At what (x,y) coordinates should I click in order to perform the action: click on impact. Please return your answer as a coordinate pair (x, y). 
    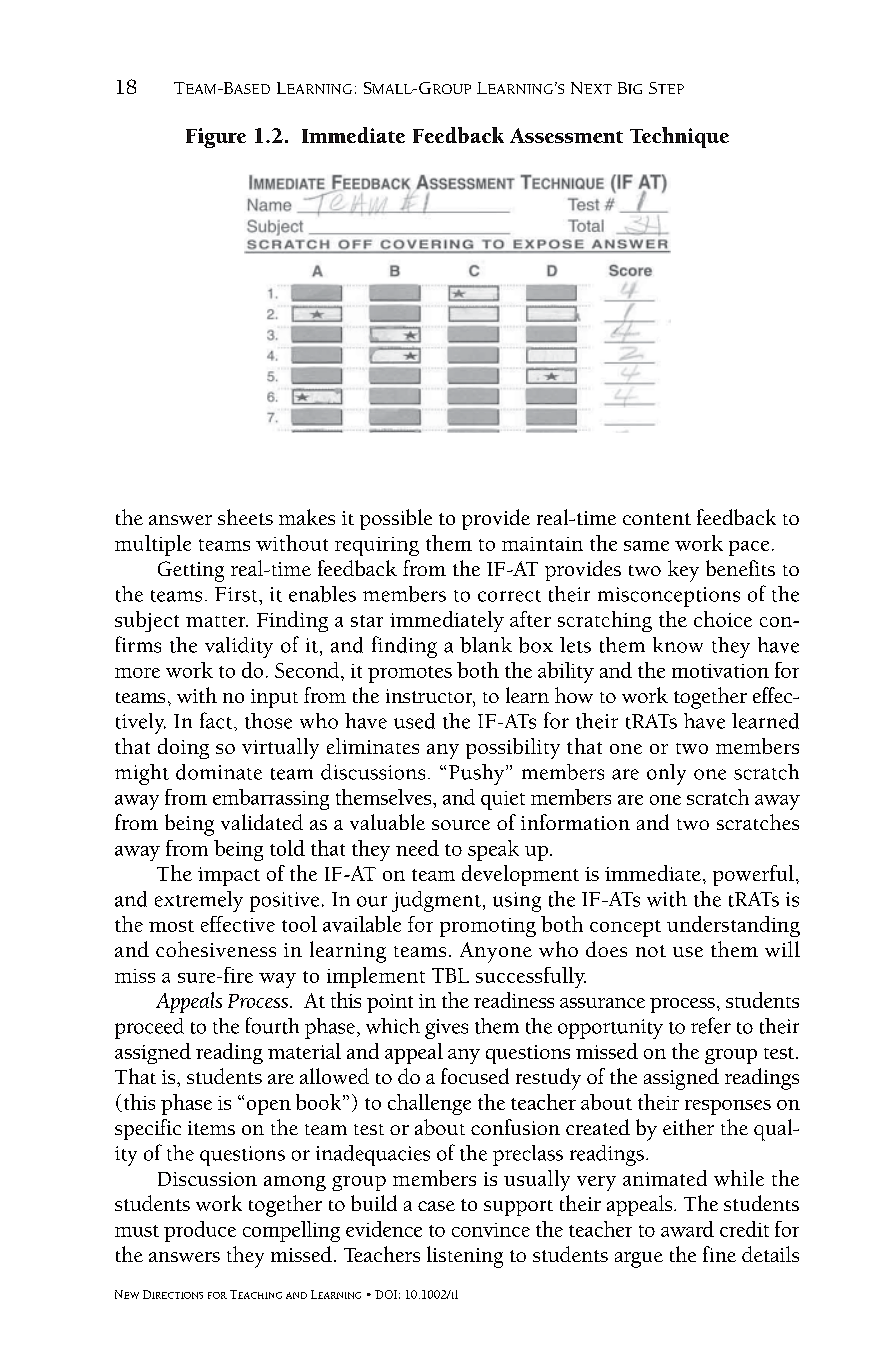
    Looking at the image, I should click on (229, 876).
